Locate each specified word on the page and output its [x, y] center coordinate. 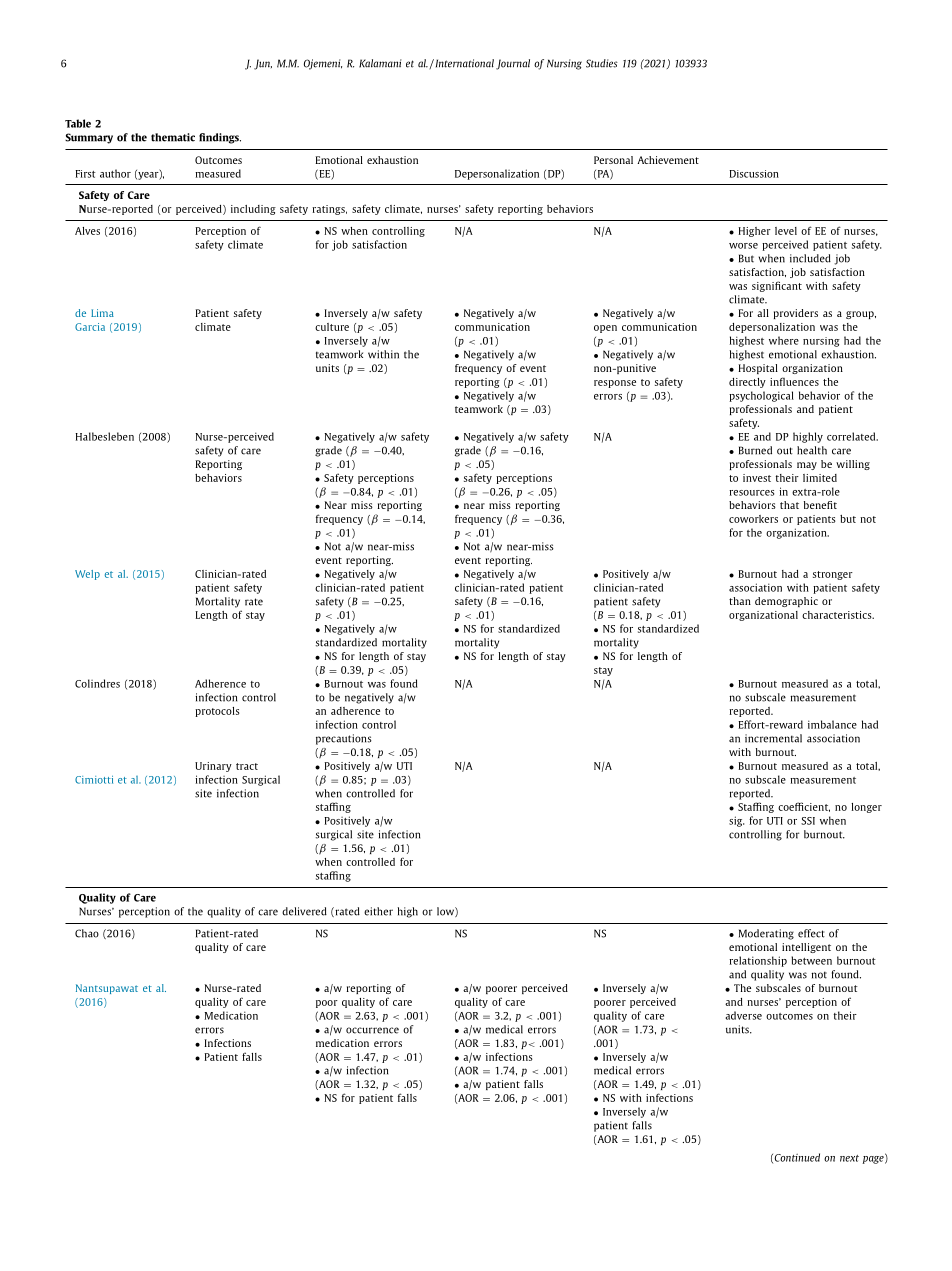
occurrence [372, 1030]
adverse [743, 1015]
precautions [344, 739]
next [849, 1158]
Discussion [754, 174]
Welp [87, 575]
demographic [786, 602]
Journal [513, 64]
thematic [173, 137]
